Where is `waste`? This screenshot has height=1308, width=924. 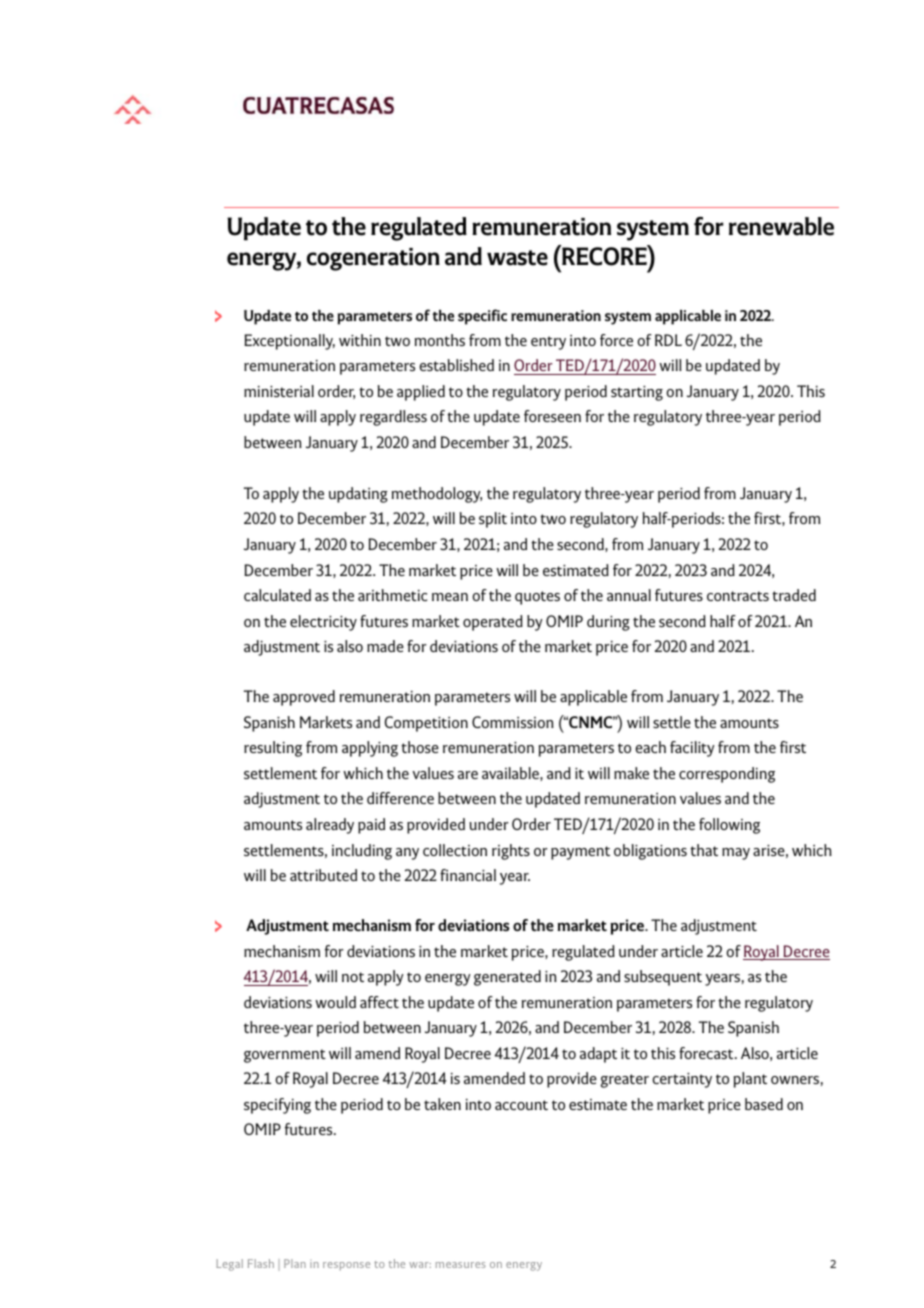
waste is located at coordinates (517, 258).
